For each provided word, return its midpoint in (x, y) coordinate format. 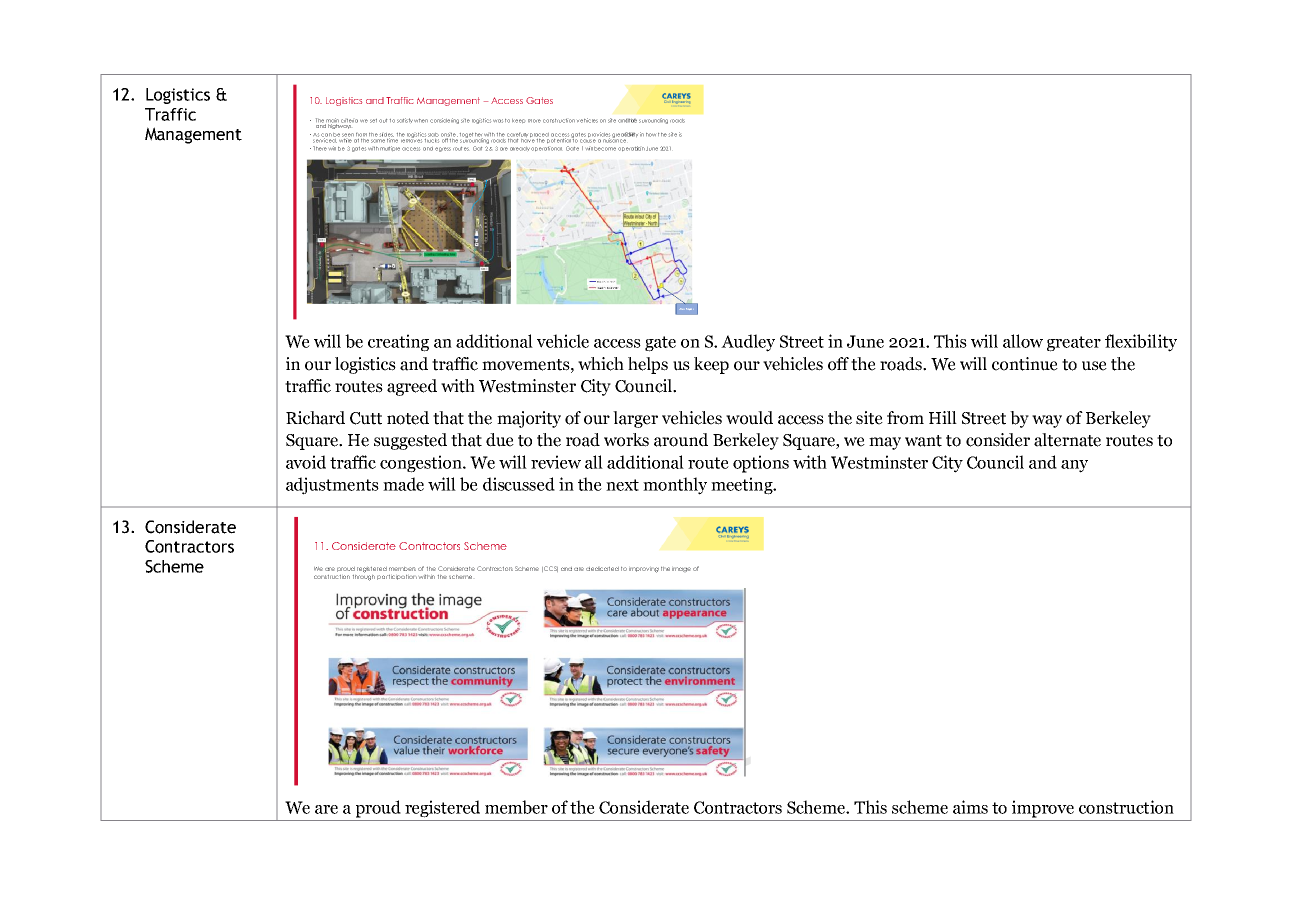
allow (1023, 341)
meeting (743, 486)
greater (1074, 344)
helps (648, 365)
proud (378, 809)
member (516, 807)
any (1074, 466)
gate (660, 344)
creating (398, 343)
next (622, 485)
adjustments (332, 486)
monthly (675, 486)
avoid (306, 462)
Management (193, 135)
